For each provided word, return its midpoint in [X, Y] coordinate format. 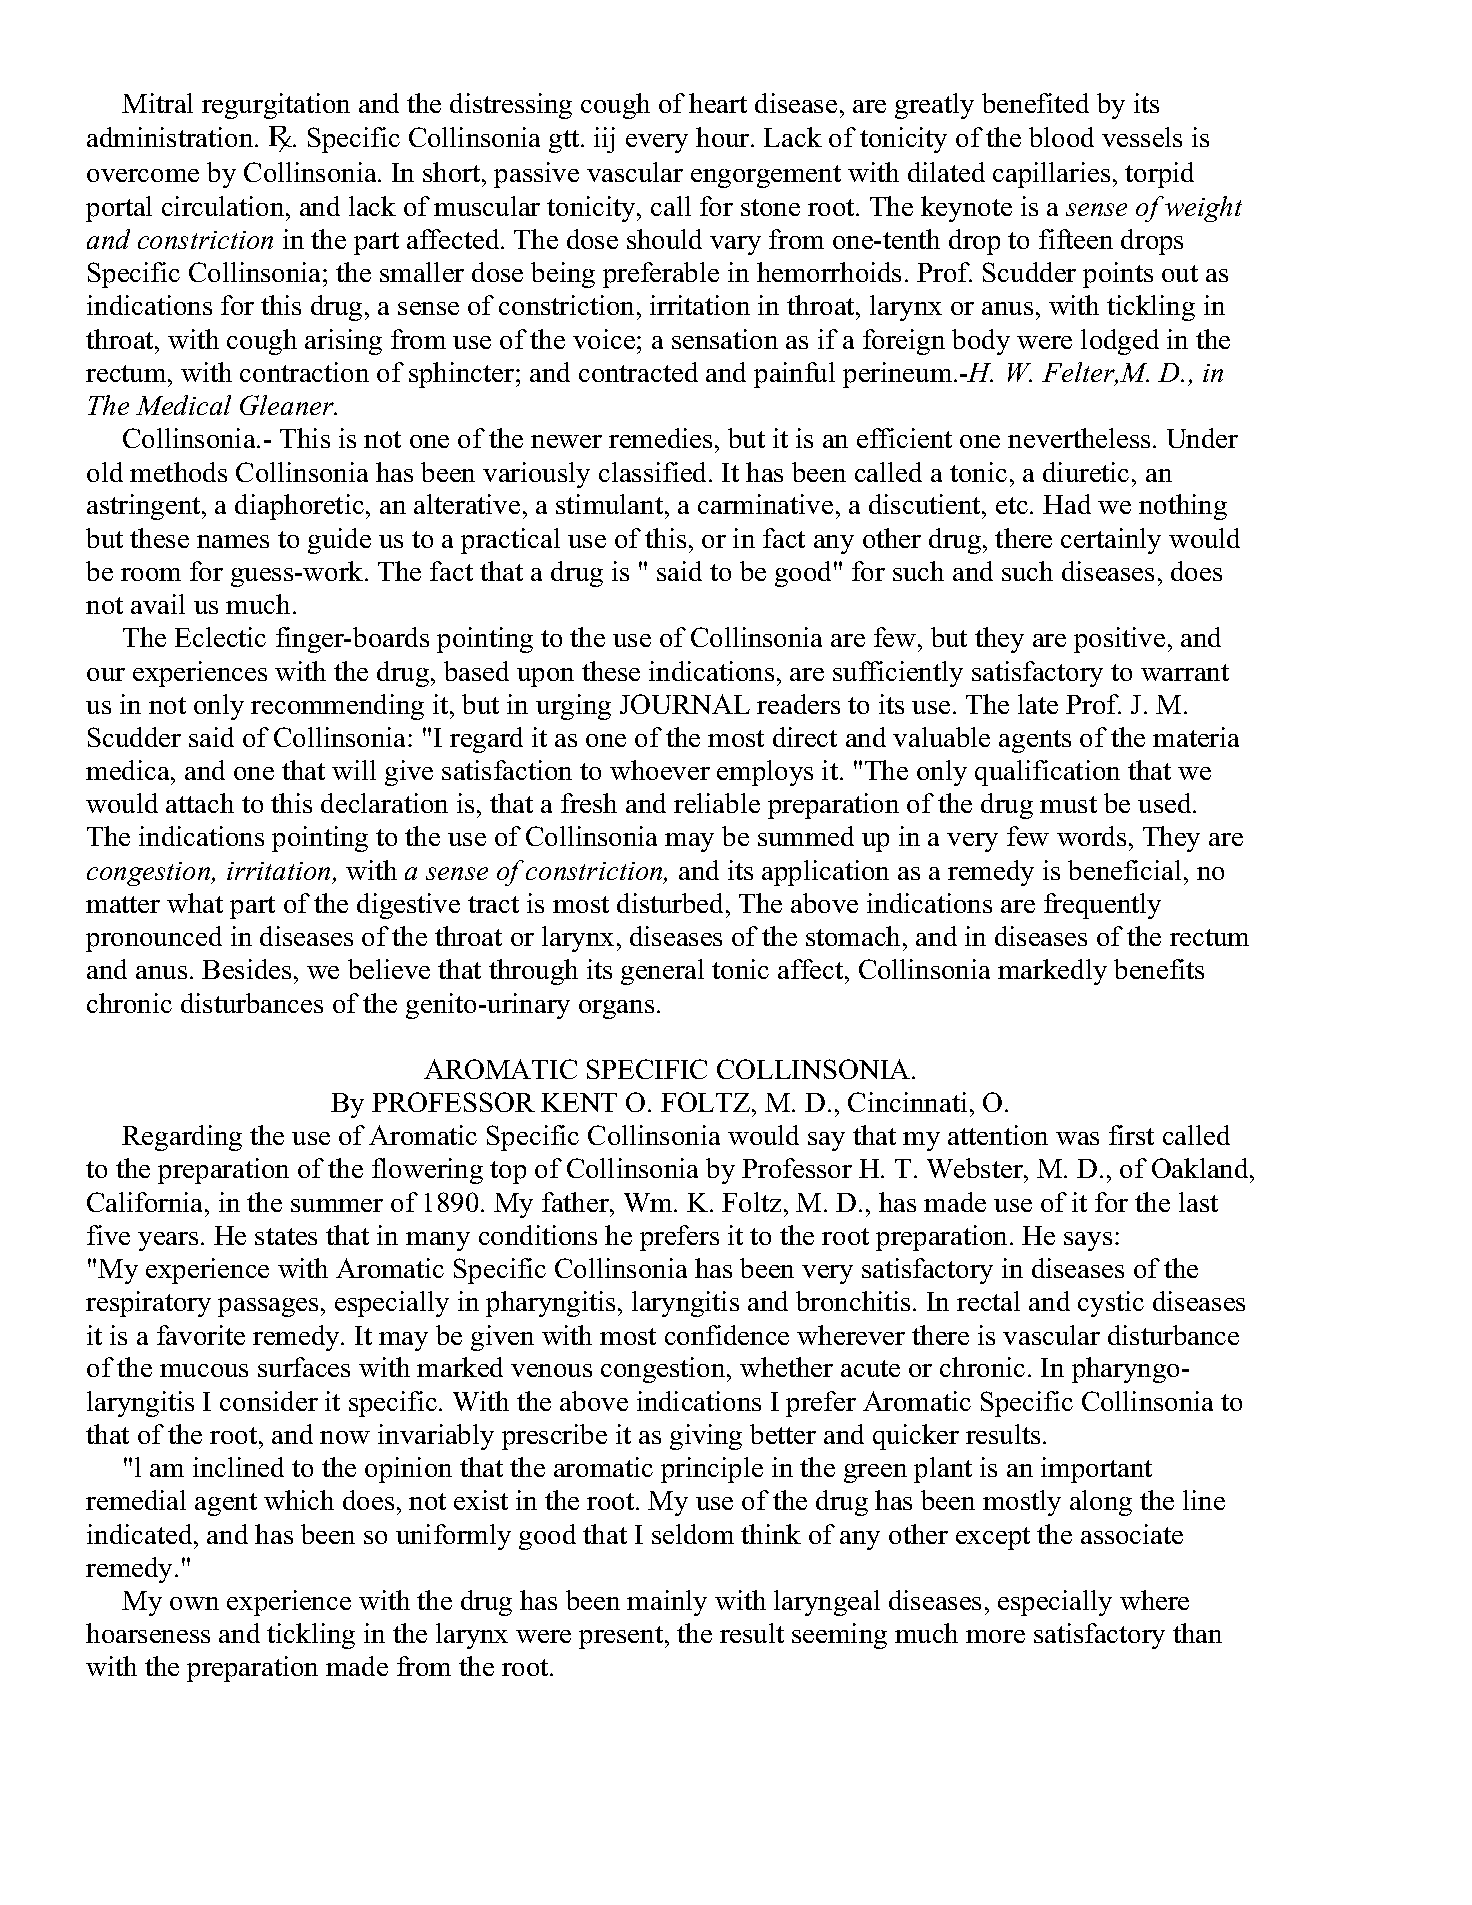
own [194, 1603]
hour [724, 137]
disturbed [672, 903]
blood [1061, 137]
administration [171, 137]
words [1091, 836]
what [195, 903]
